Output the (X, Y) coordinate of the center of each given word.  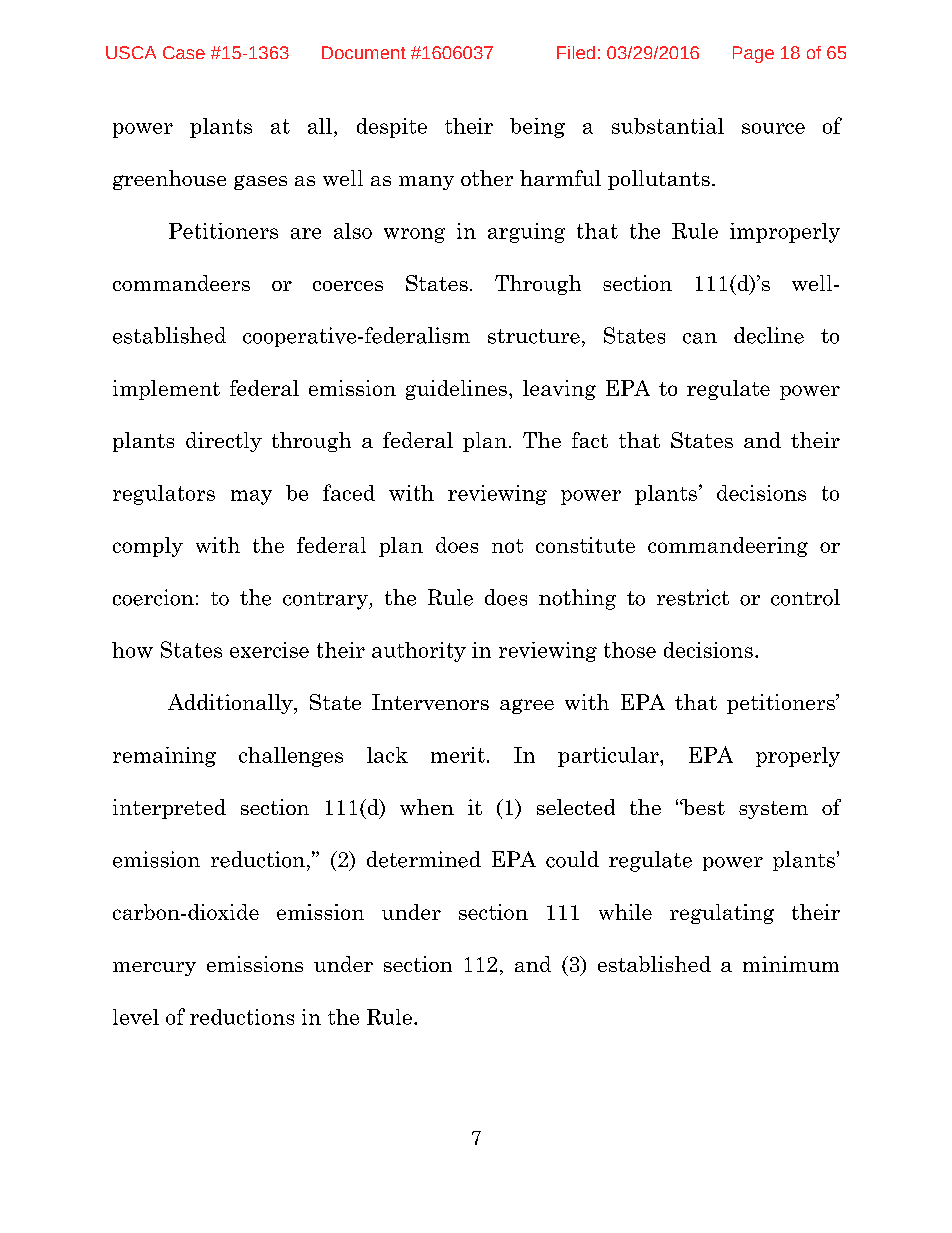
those (630, 650)
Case (184, 52)
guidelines (456, 390)
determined (424, 859)
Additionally (231, 704)
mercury (154, 969)
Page (753, 54)
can (700, 338)
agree (527, 706)
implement (166, 390)
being (537, 128)
